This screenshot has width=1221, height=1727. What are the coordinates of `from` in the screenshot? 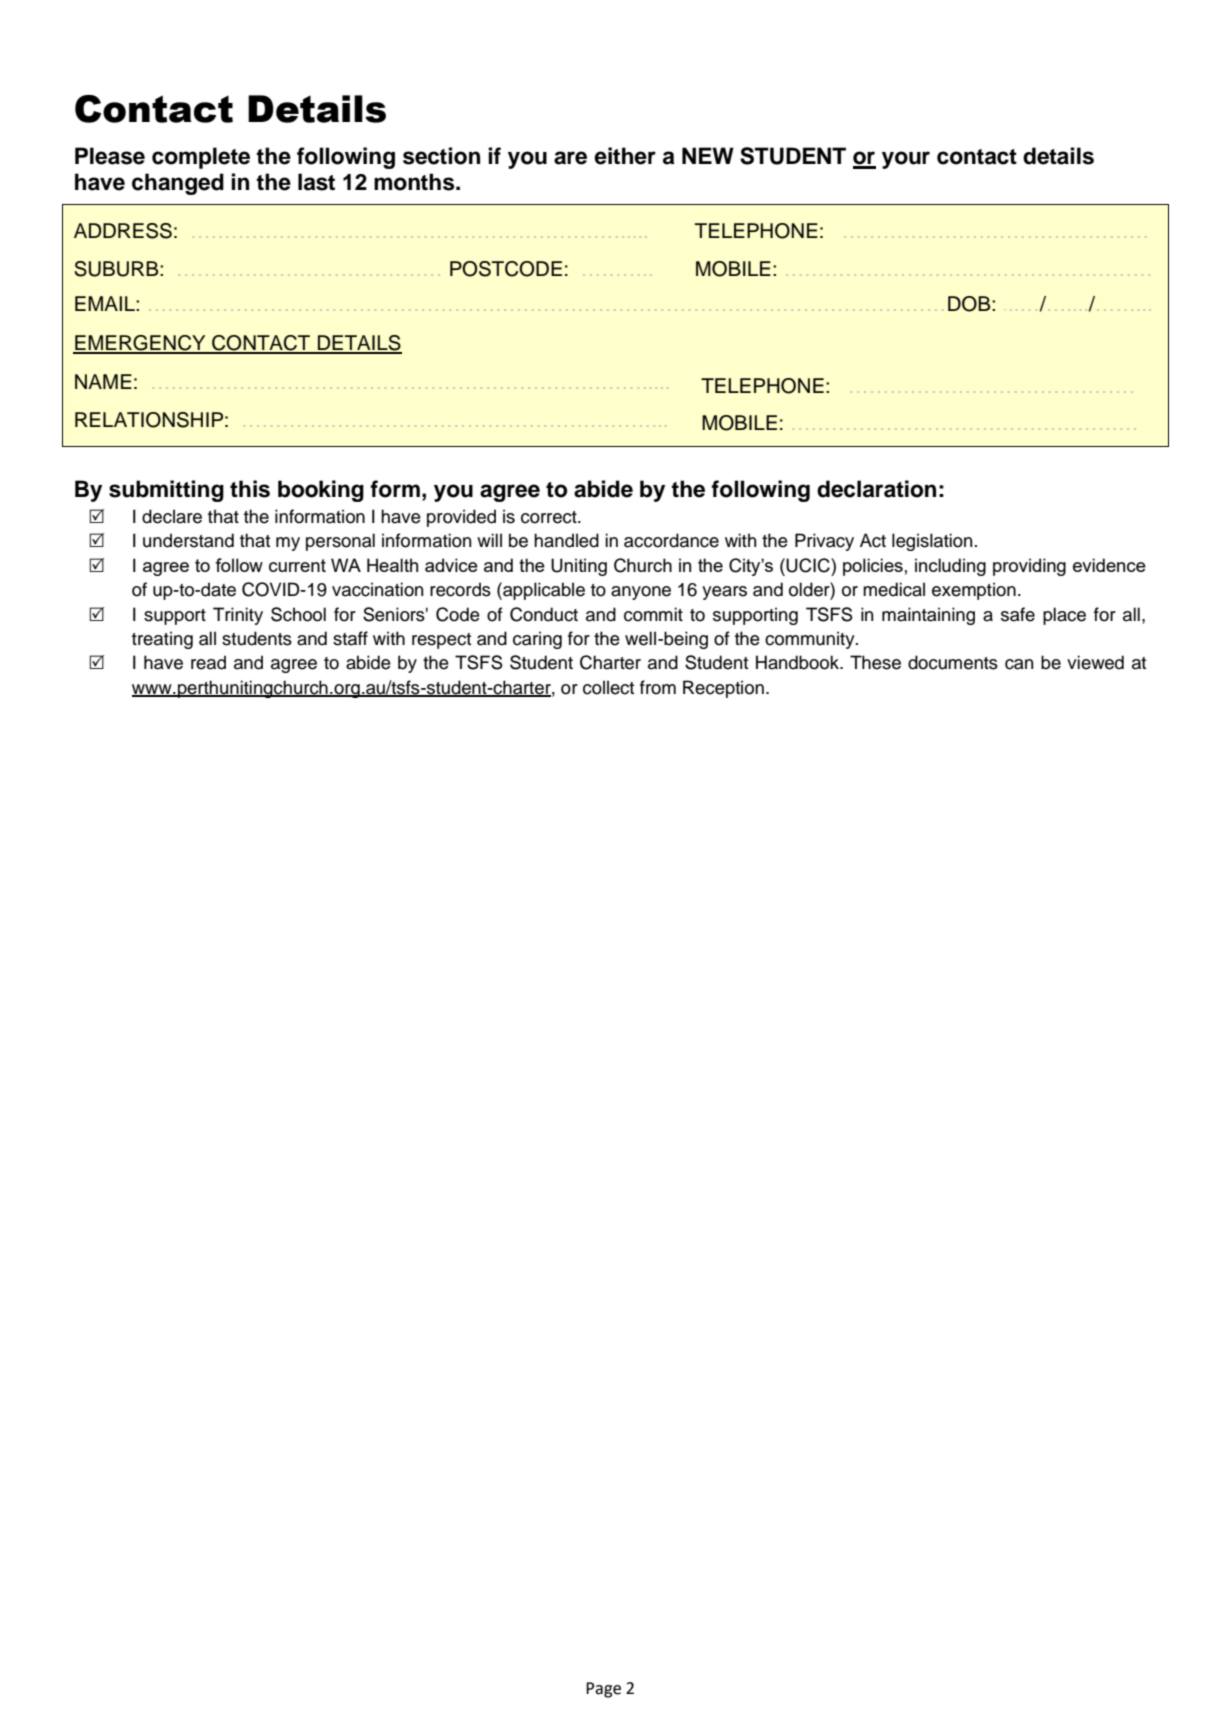 It's located at (658, 687).
